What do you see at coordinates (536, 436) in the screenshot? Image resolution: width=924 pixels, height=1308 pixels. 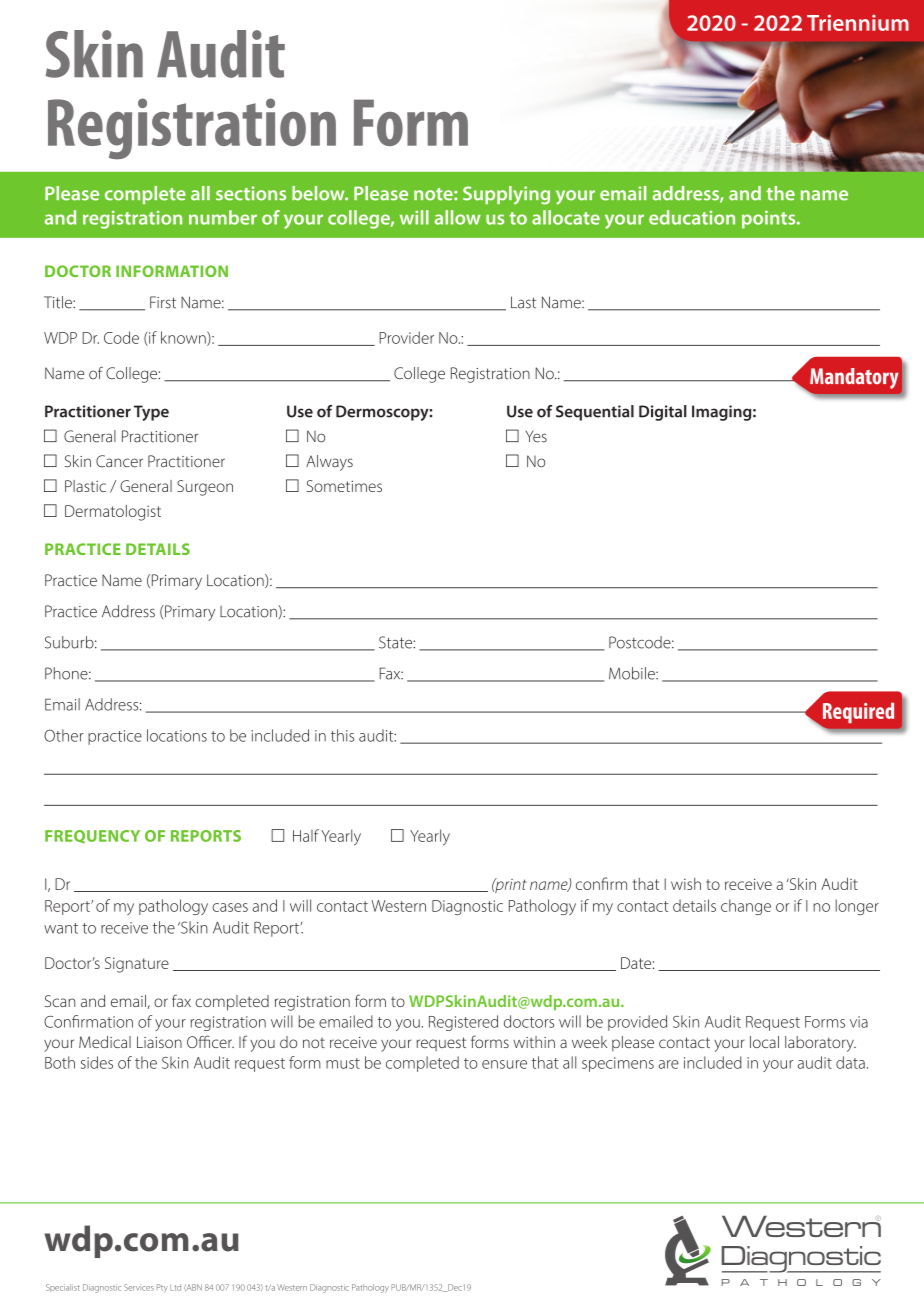 I see `Yes` at bounding box center [536, 436].
